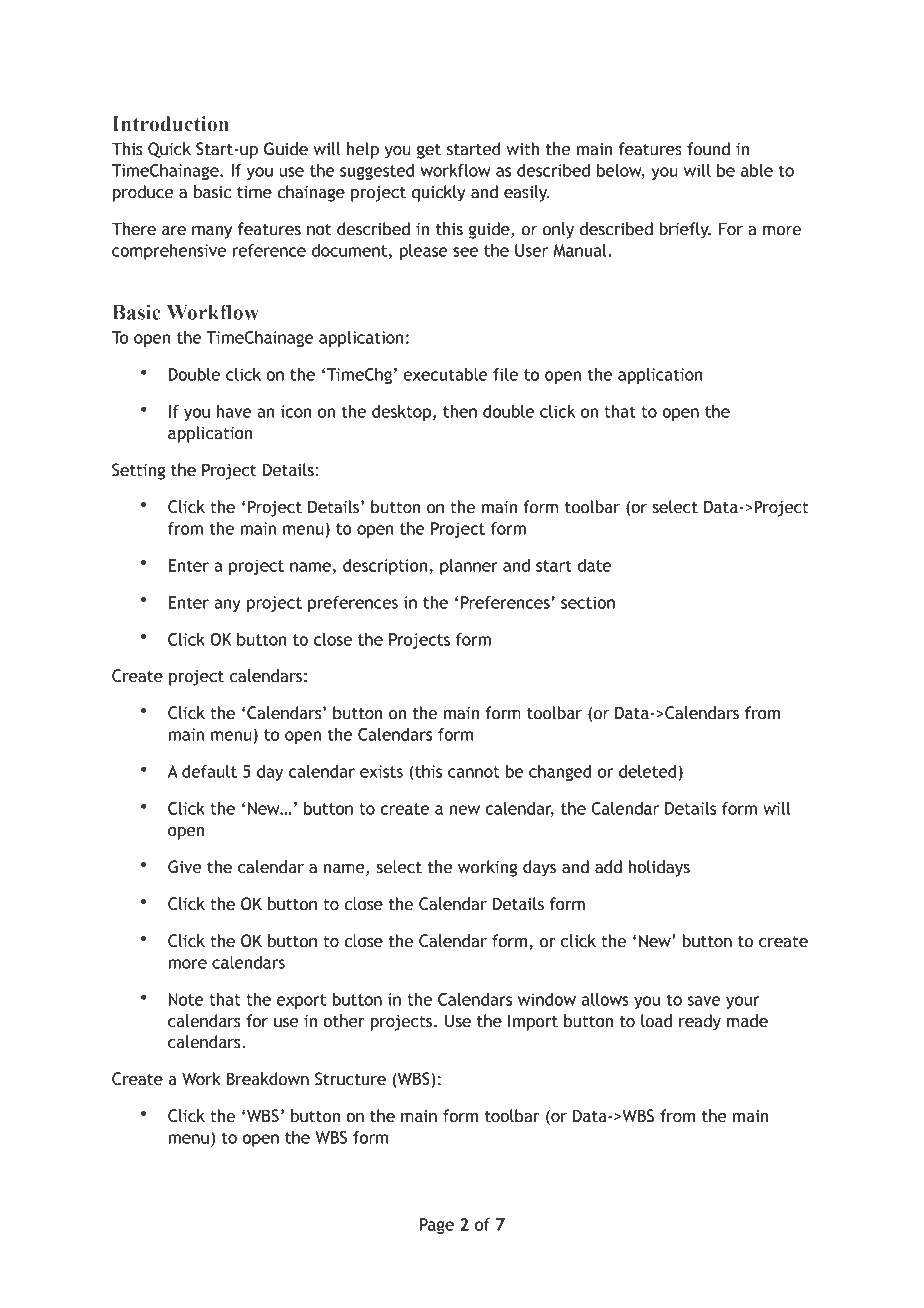 Image resolution: width=924 pixels, height=1308 pixels. I want to click on cannot, so click(474, 772).
